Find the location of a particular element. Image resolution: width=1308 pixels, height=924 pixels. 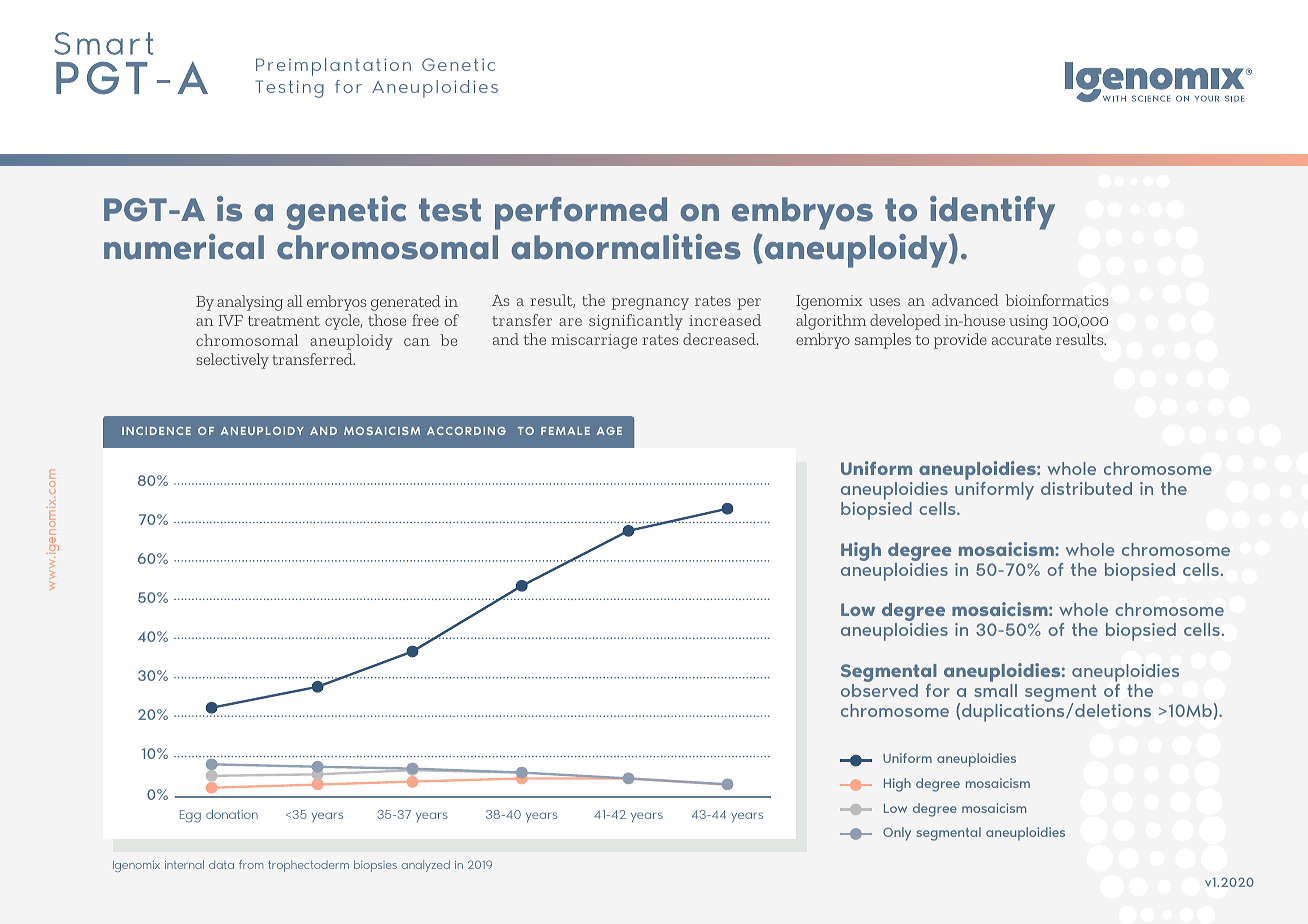

identify is located at coordinates (992, 213).
